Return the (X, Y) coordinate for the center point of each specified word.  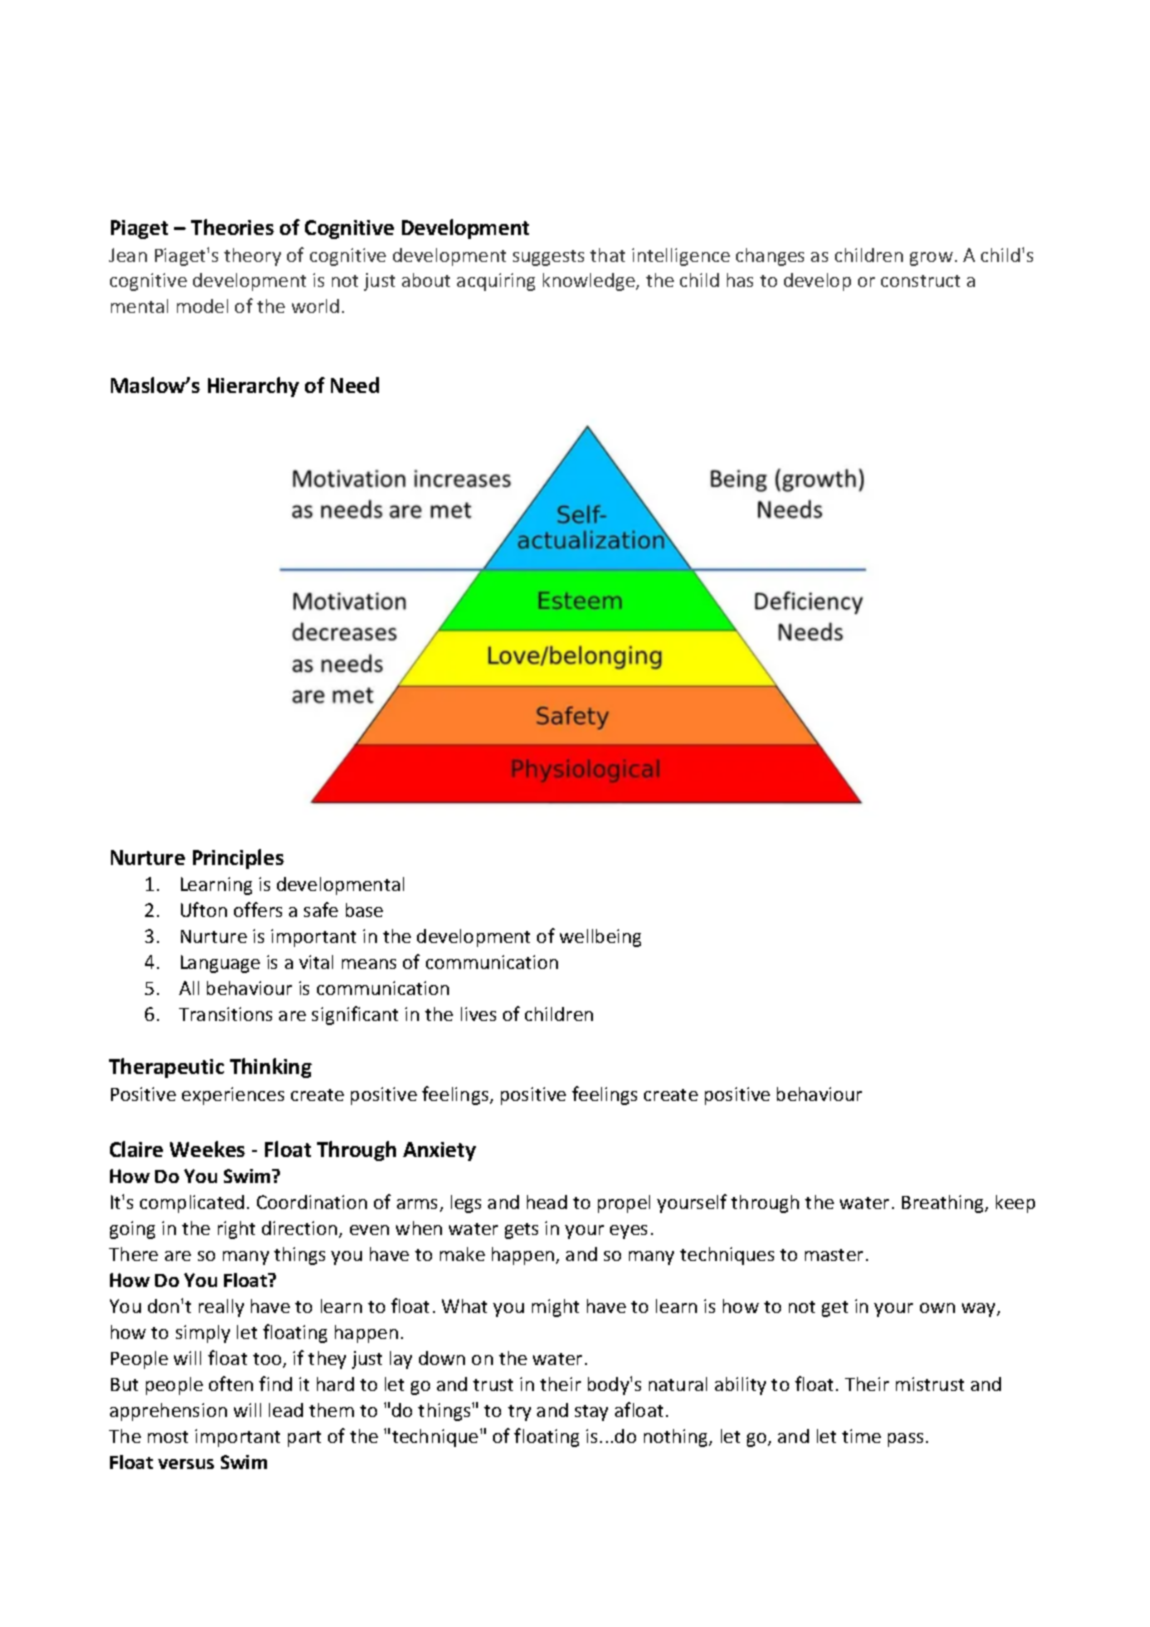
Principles (238, 859)
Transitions (225, 1014)
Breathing (944, 1204)
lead (286, 1410)
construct (920, 281)
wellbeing (600, 938)
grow (931, 259)
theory (252, 257)
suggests (548, 258)
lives (478, 1014)
